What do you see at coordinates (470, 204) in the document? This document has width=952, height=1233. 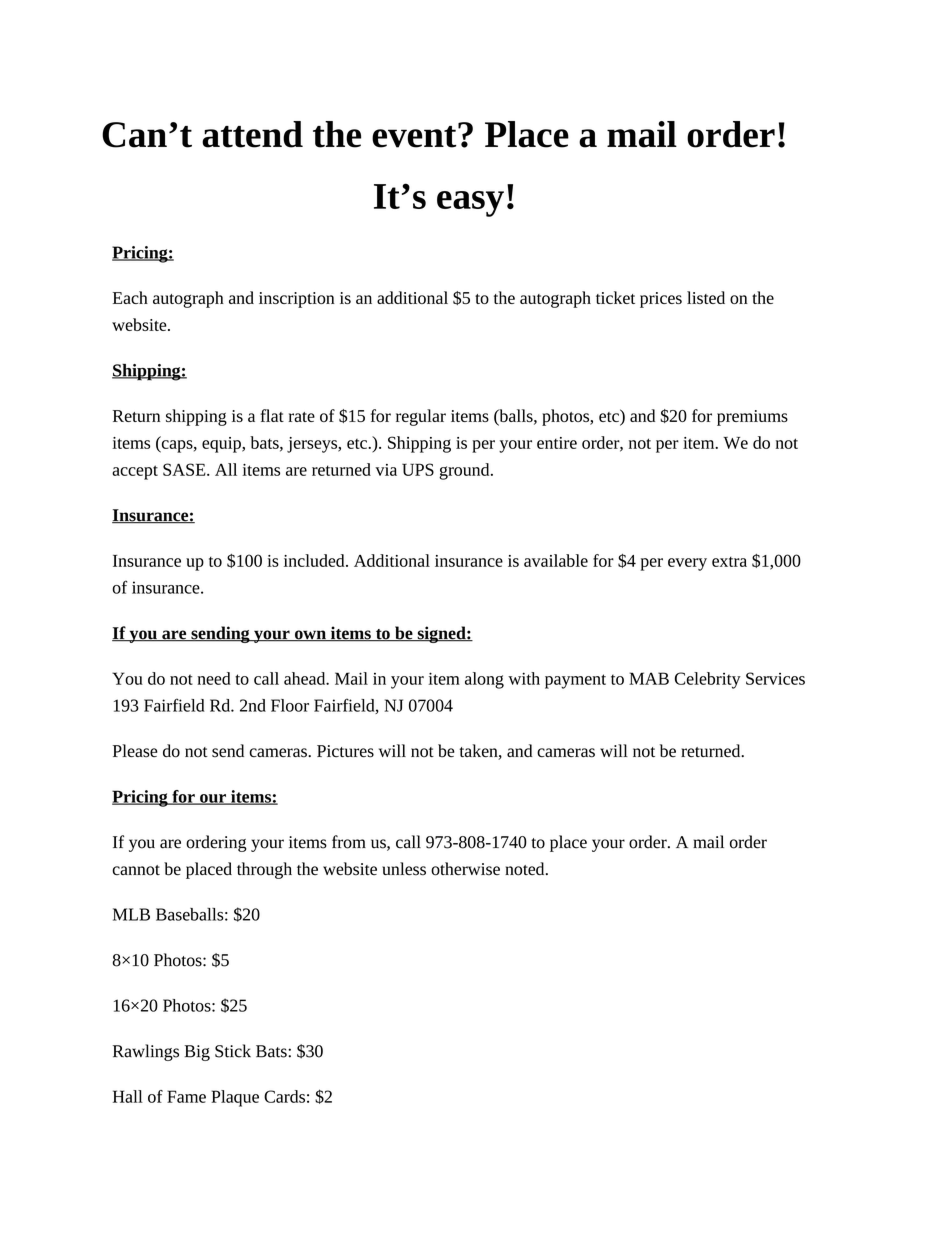 I see `easy` at bounding box center [470, 204].
